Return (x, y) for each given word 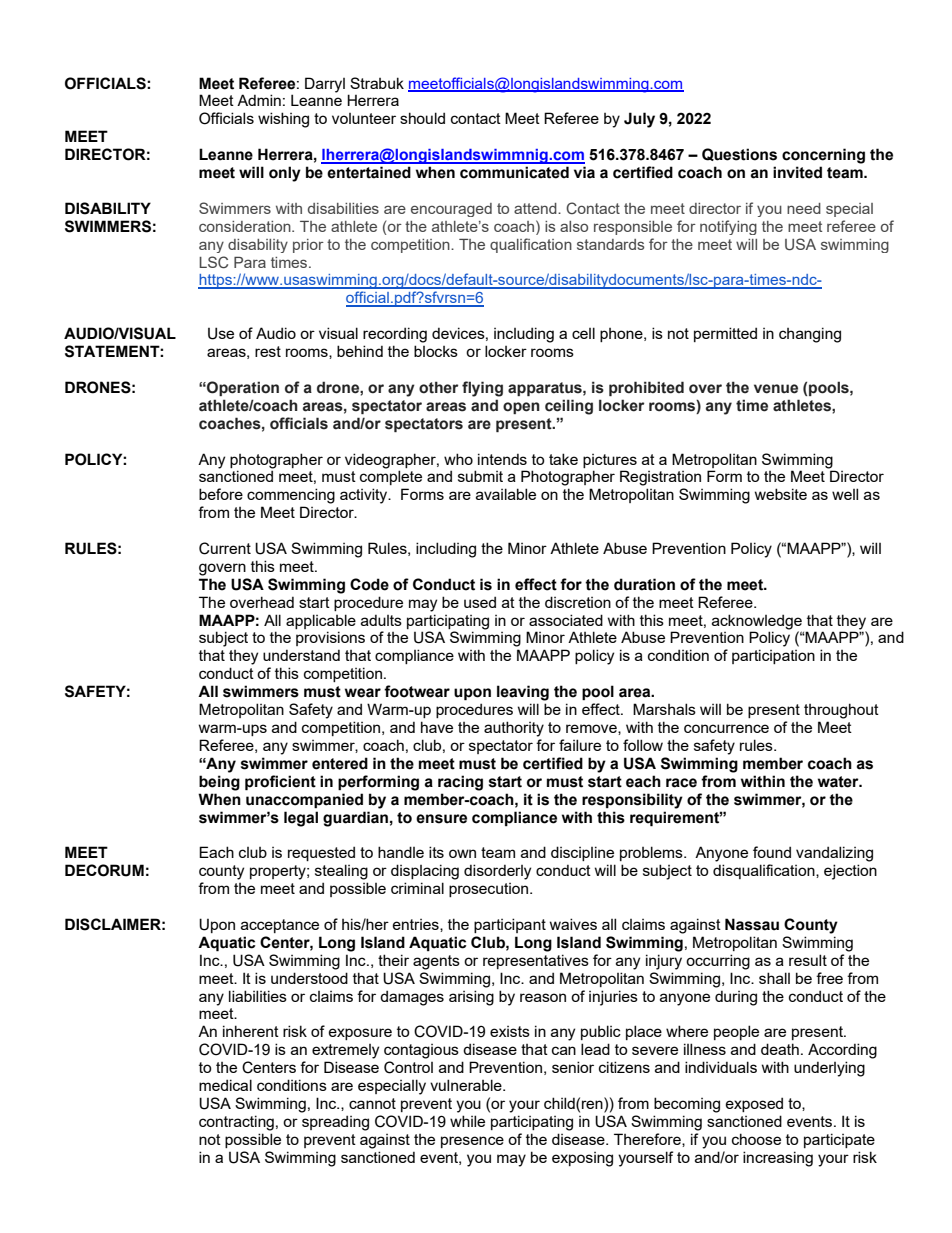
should (422, 118)
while (467, 1121)
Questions (739, 154)
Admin (259, 100)
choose (756, 1139)
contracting (236, 1123)
